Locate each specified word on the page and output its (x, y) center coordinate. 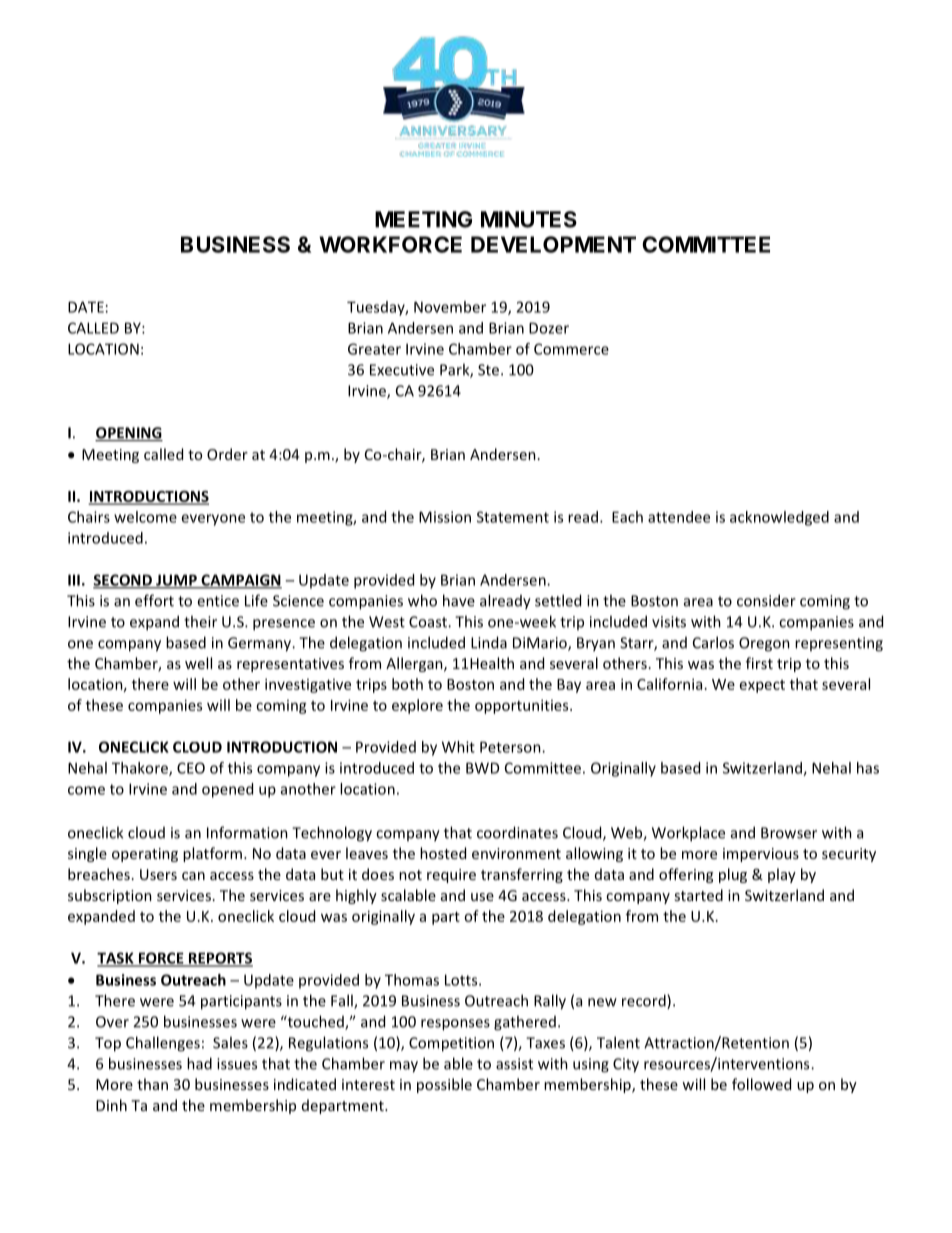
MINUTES (529, 219)
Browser (789, 833)
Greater (374, 349)
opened (227, 790)
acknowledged (779, 518)
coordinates (517, 832)
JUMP (176, 581)
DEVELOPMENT (553, 244)
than (152, 1084)
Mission (445, 517)
